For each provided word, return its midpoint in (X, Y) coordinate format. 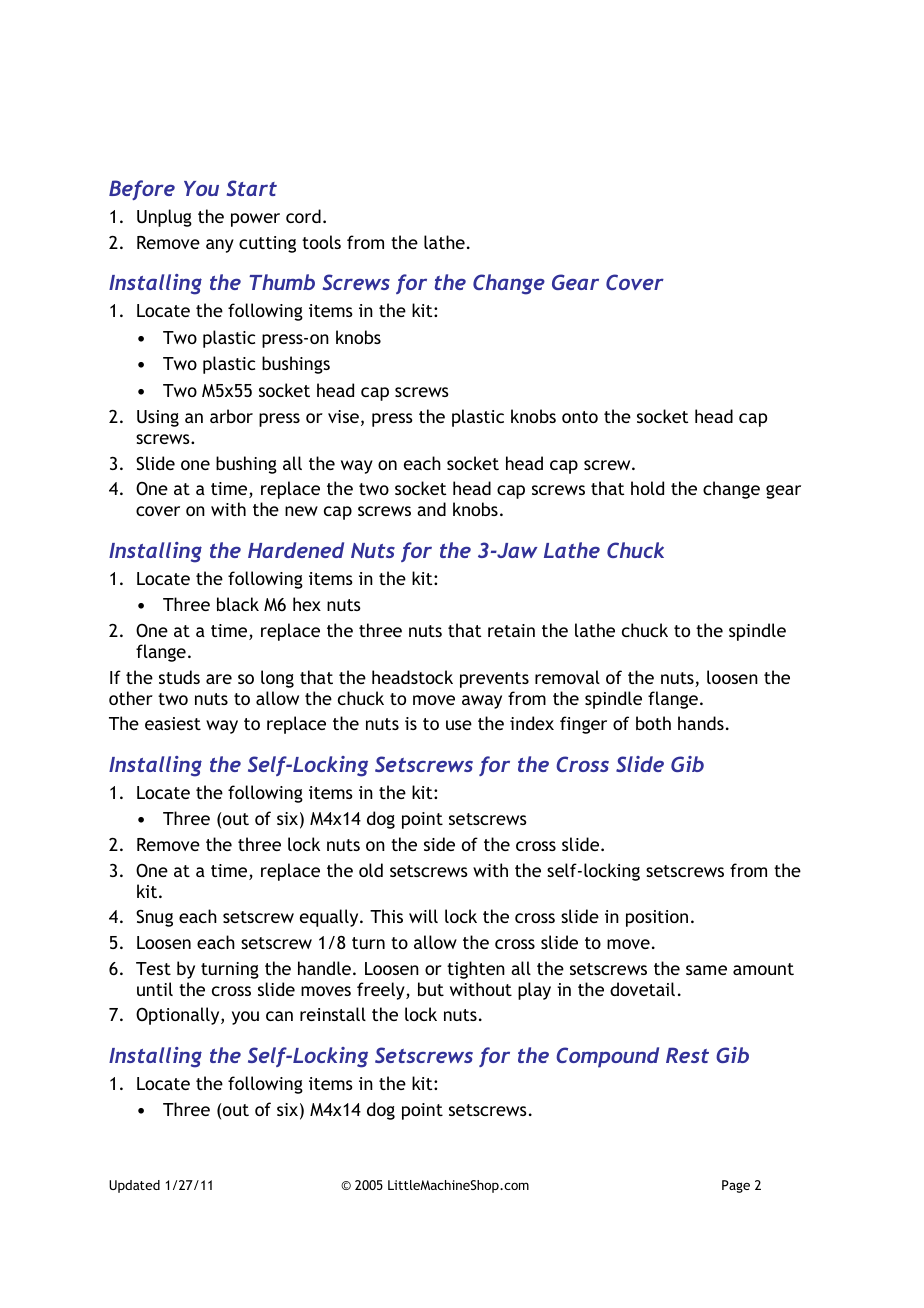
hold (647, 488)
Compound (607, 1057)
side (439, 844)
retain (511, 630)
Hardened (296, 550)
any (220, 246)
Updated (134, 1186)
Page (736, 1186)
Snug (154, 918)
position (657, 918)
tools (321, 242)
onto (580, 417)
